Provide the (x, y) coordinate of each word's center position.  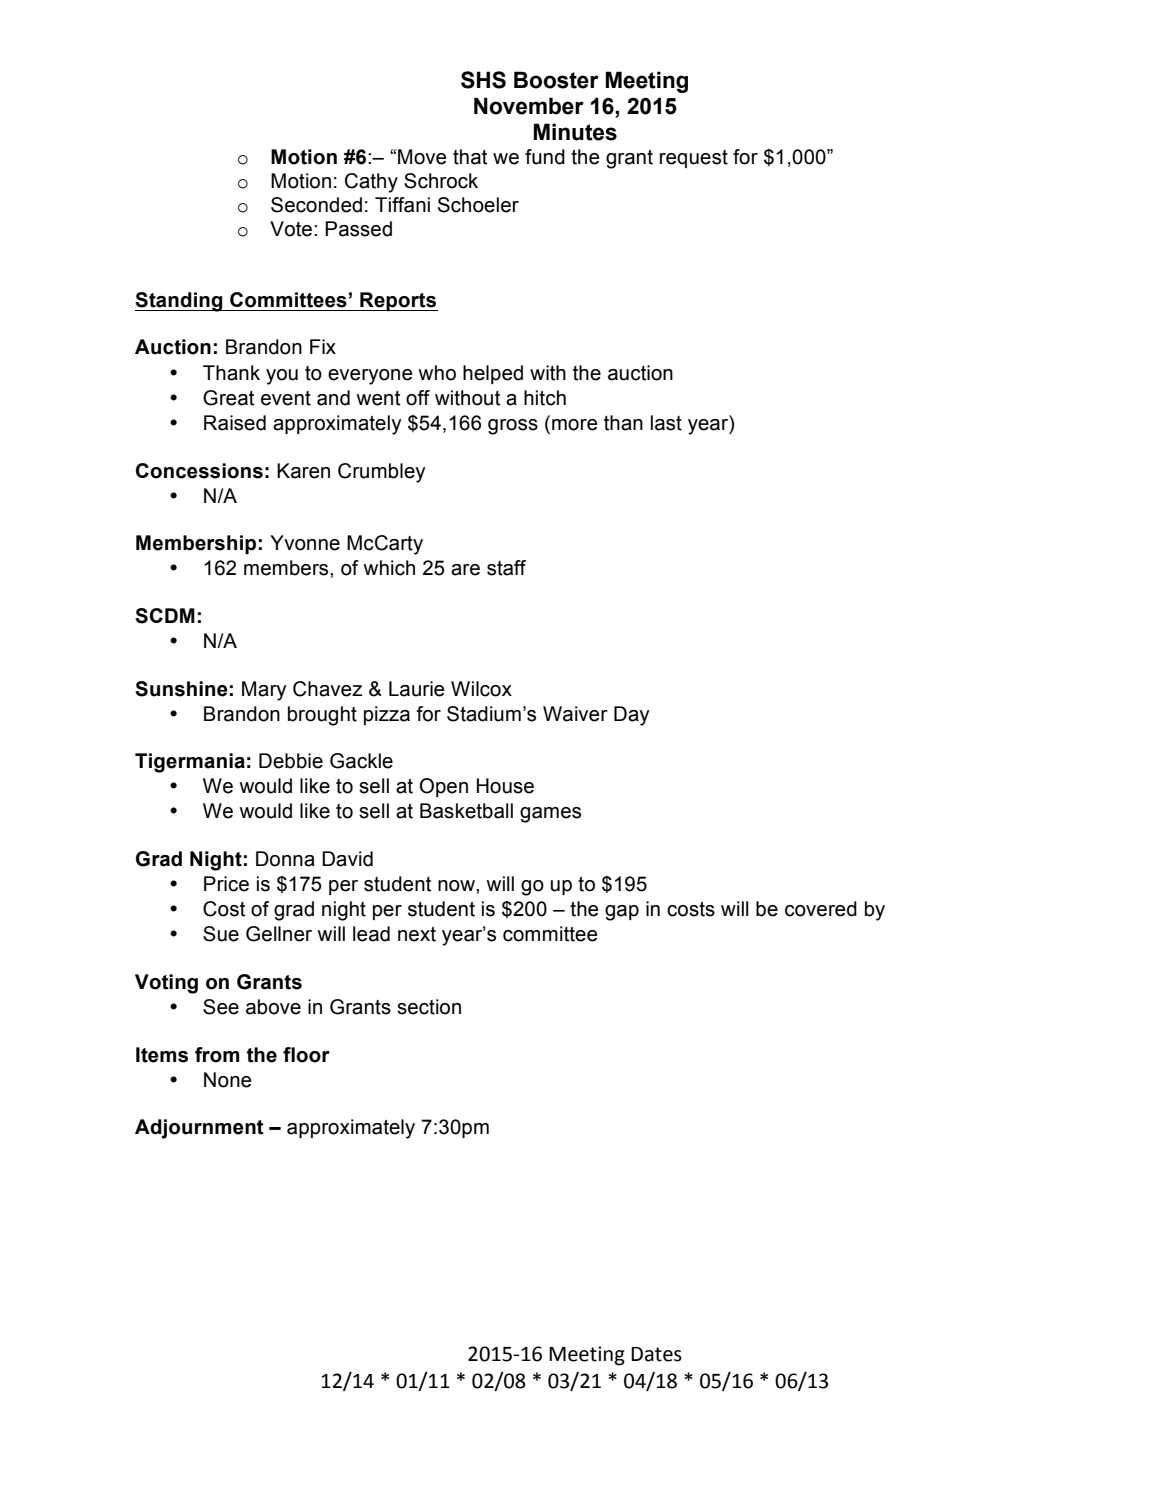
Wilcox (481, 689)
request (694, 159)
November (529, 106)
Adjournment (199, 1129)
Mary (264, 691)
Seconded (316, 205)
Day (632, 716)
